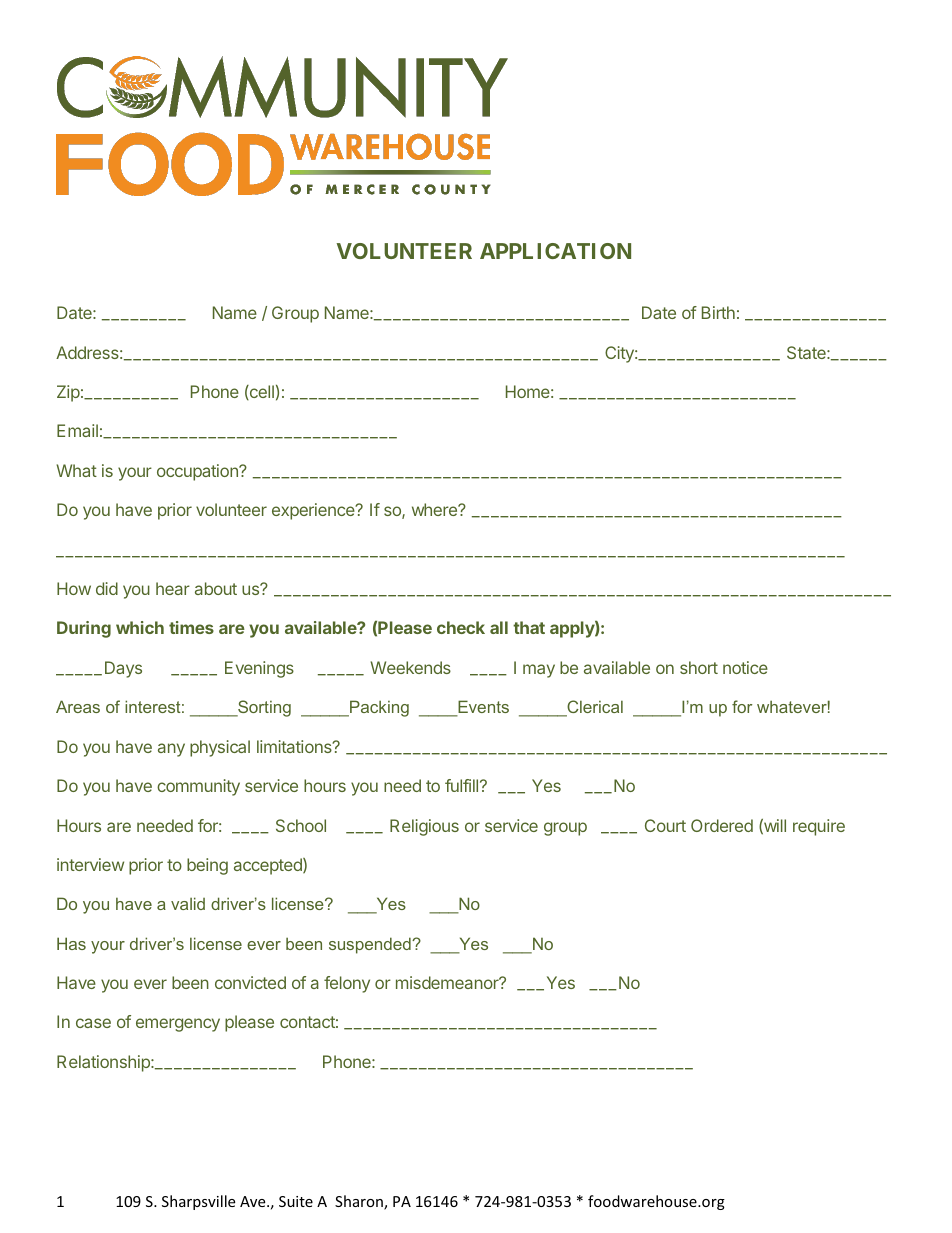 The height and width of the screenshot is (1233, 952). Describe the element at coordinates (207, 866) in the screenshot. I see `being` at that location.
